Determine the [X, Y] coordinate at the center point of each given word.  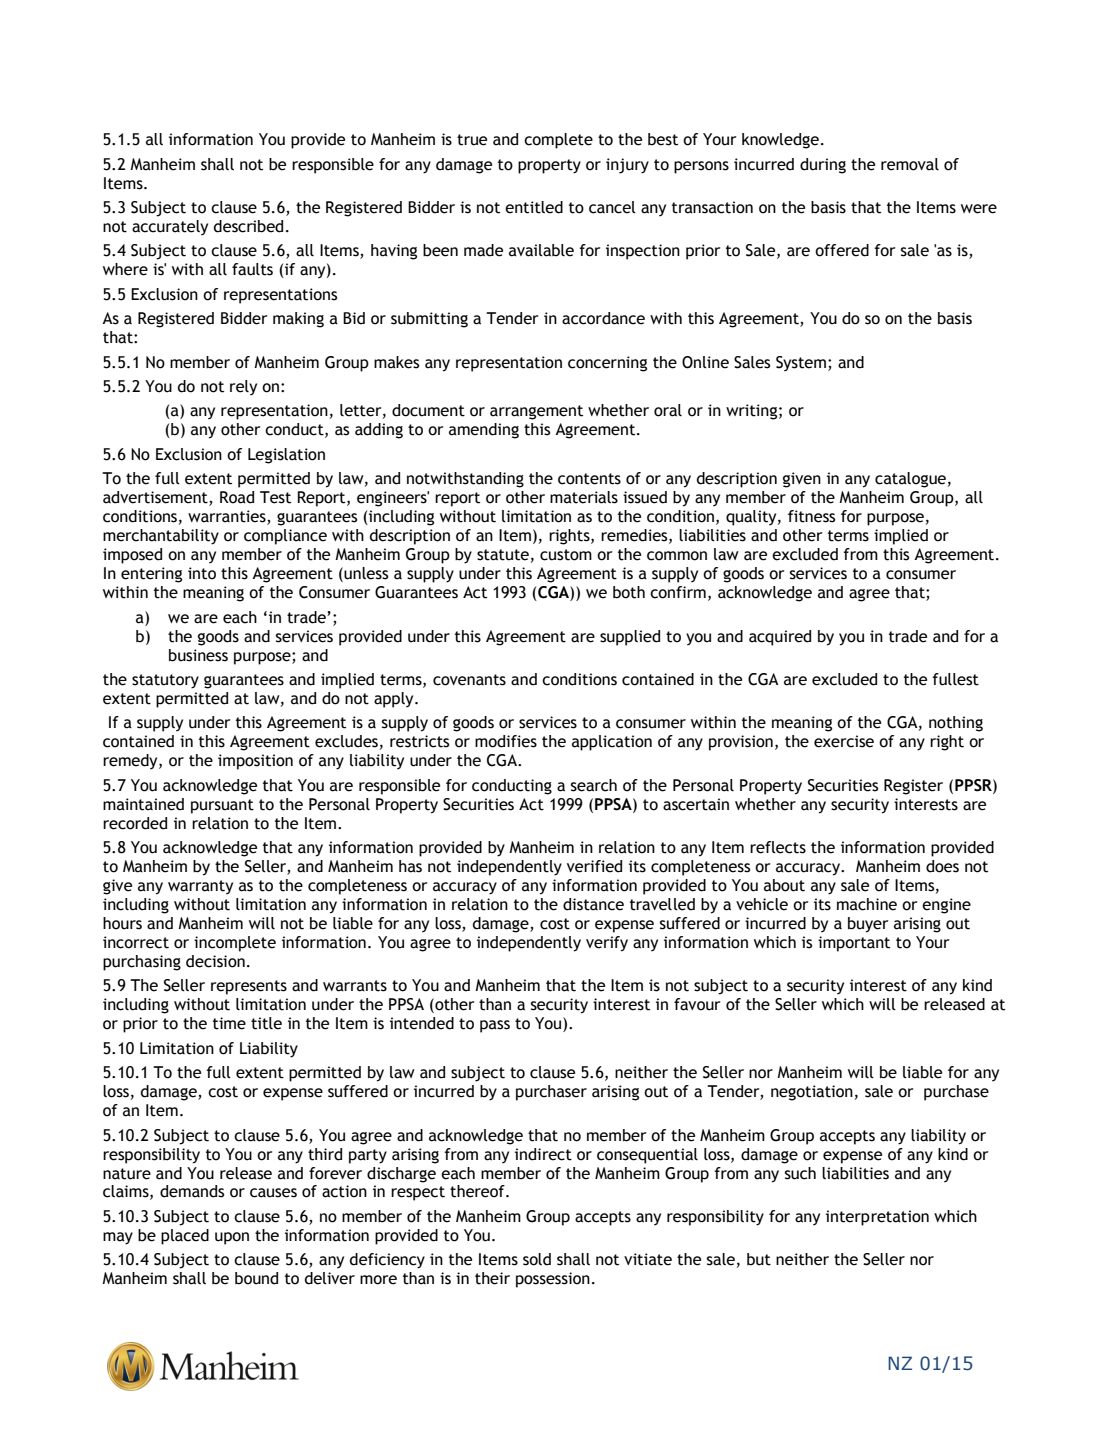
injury [627, 166]
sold [537, 1259]
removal [910, 164]
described [248, 226]
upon [232, 1238]
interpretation [877, 1218]
